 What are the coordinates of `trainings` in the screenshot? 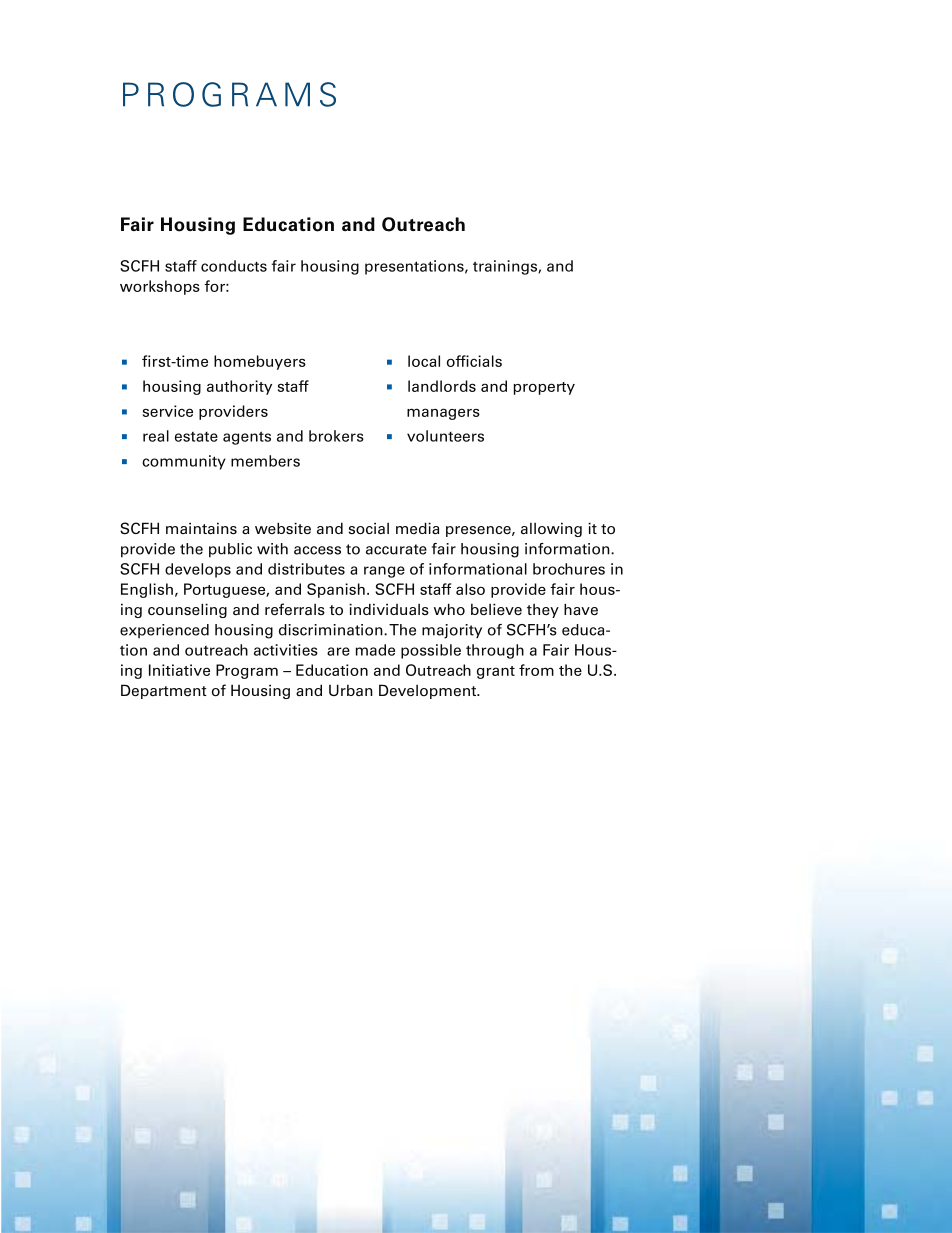 It's located at (506, 267).
